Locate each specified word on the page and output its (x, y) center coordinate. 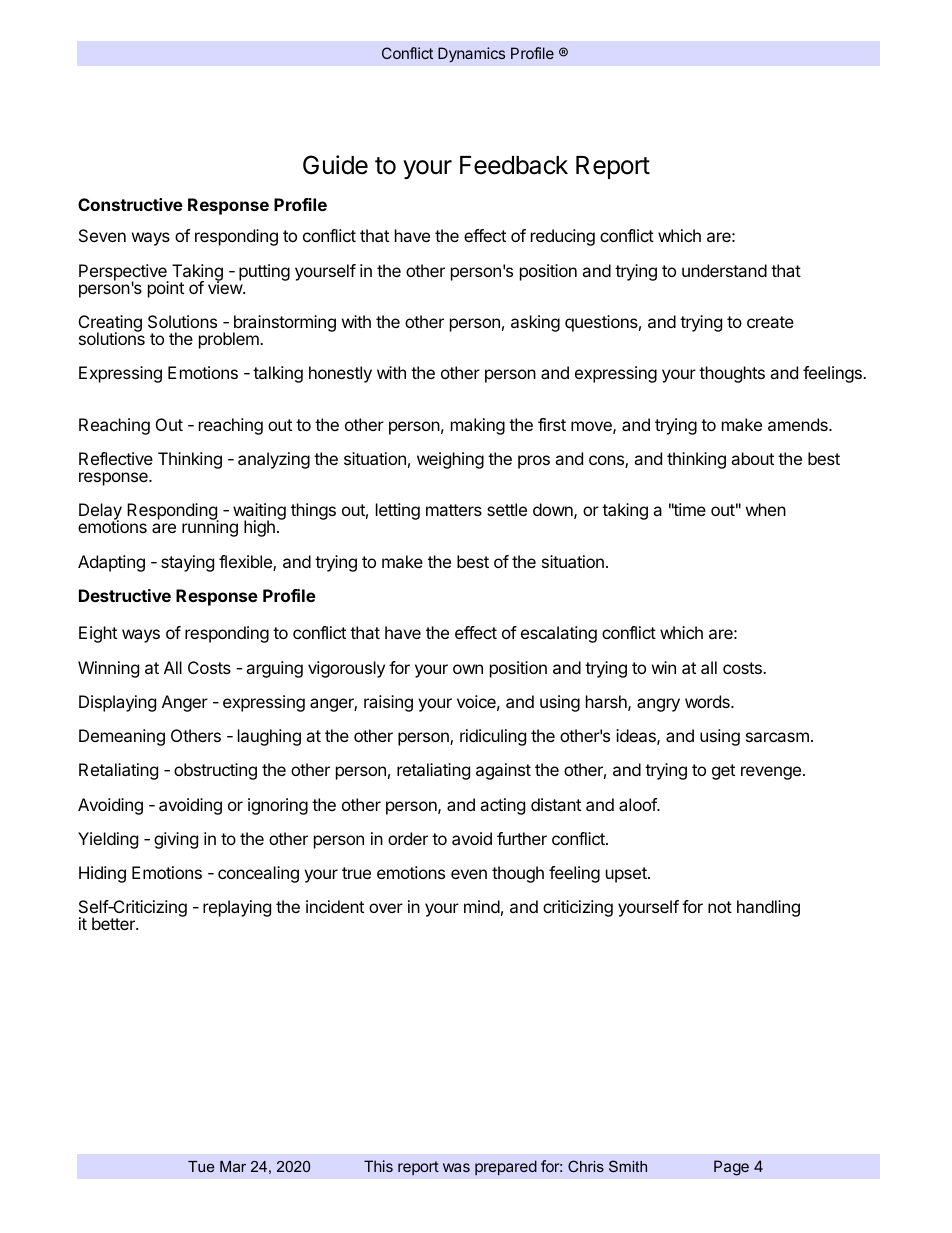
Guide (335, 165)
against (503, 771)
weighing (450, 460)
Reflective (116, 458)
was (456, 1167)
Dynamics (471, 54)
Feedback (514, 165)
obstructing (215, 771)
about (752, 458)
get (723, 772)
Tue (201, 1166)
